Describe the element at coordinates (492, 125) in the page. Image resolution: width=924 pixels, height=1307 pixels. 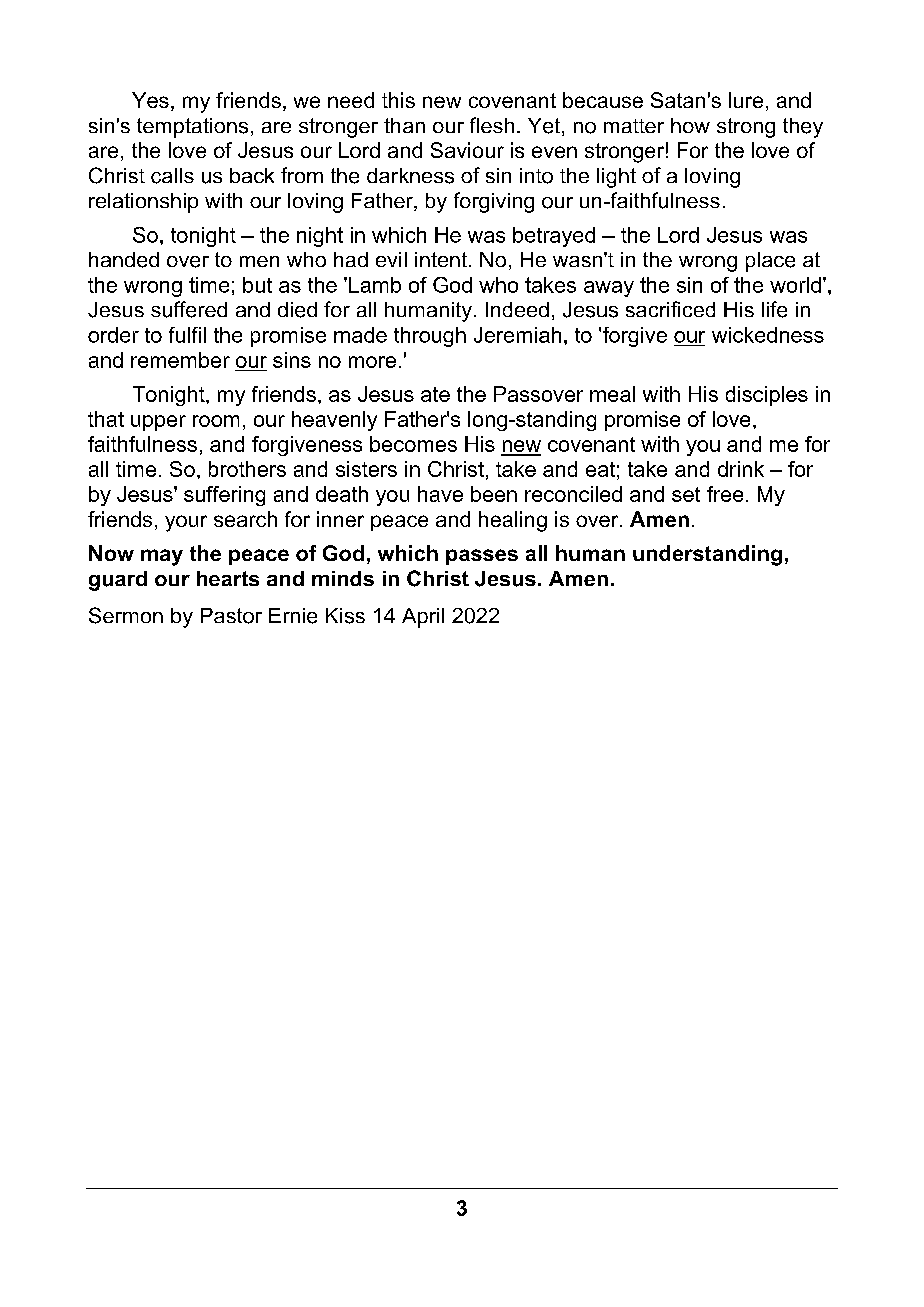
I see `flesh` at that location.
